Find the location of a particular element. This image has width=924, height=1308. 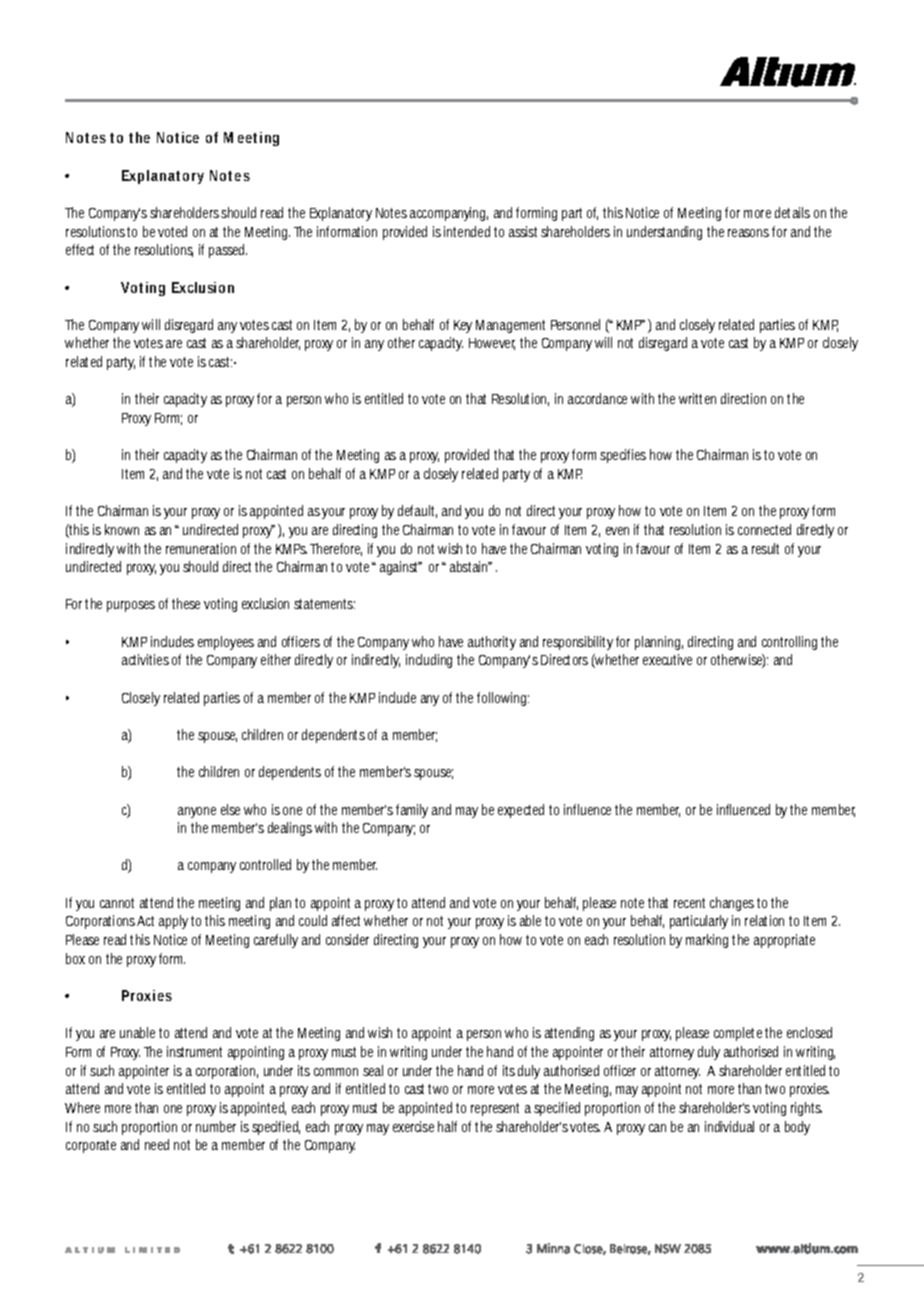

activities is located at coordinates (145, 659).
